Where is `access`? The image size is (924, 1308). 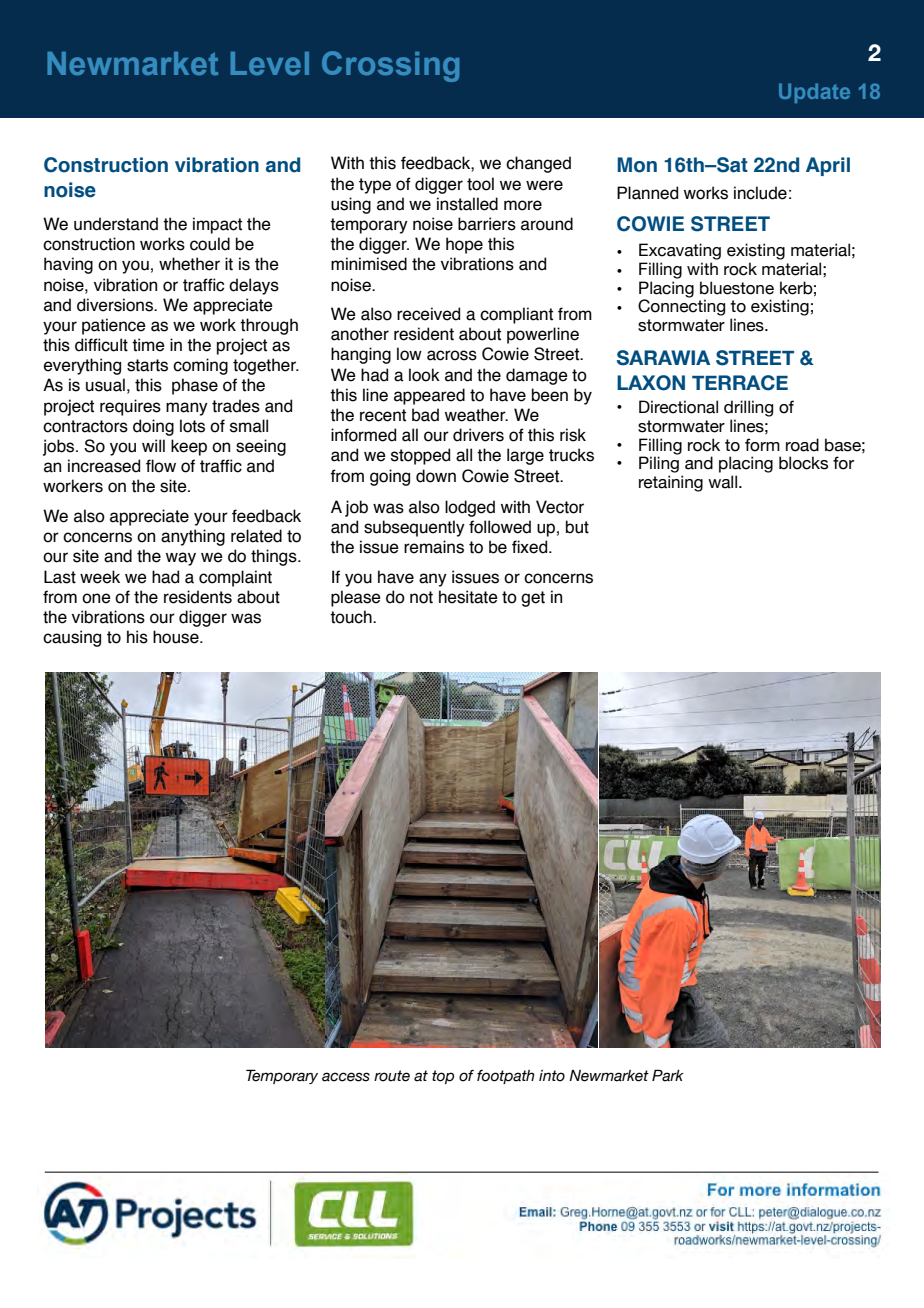 access is located at coordinates (346, 1077).
